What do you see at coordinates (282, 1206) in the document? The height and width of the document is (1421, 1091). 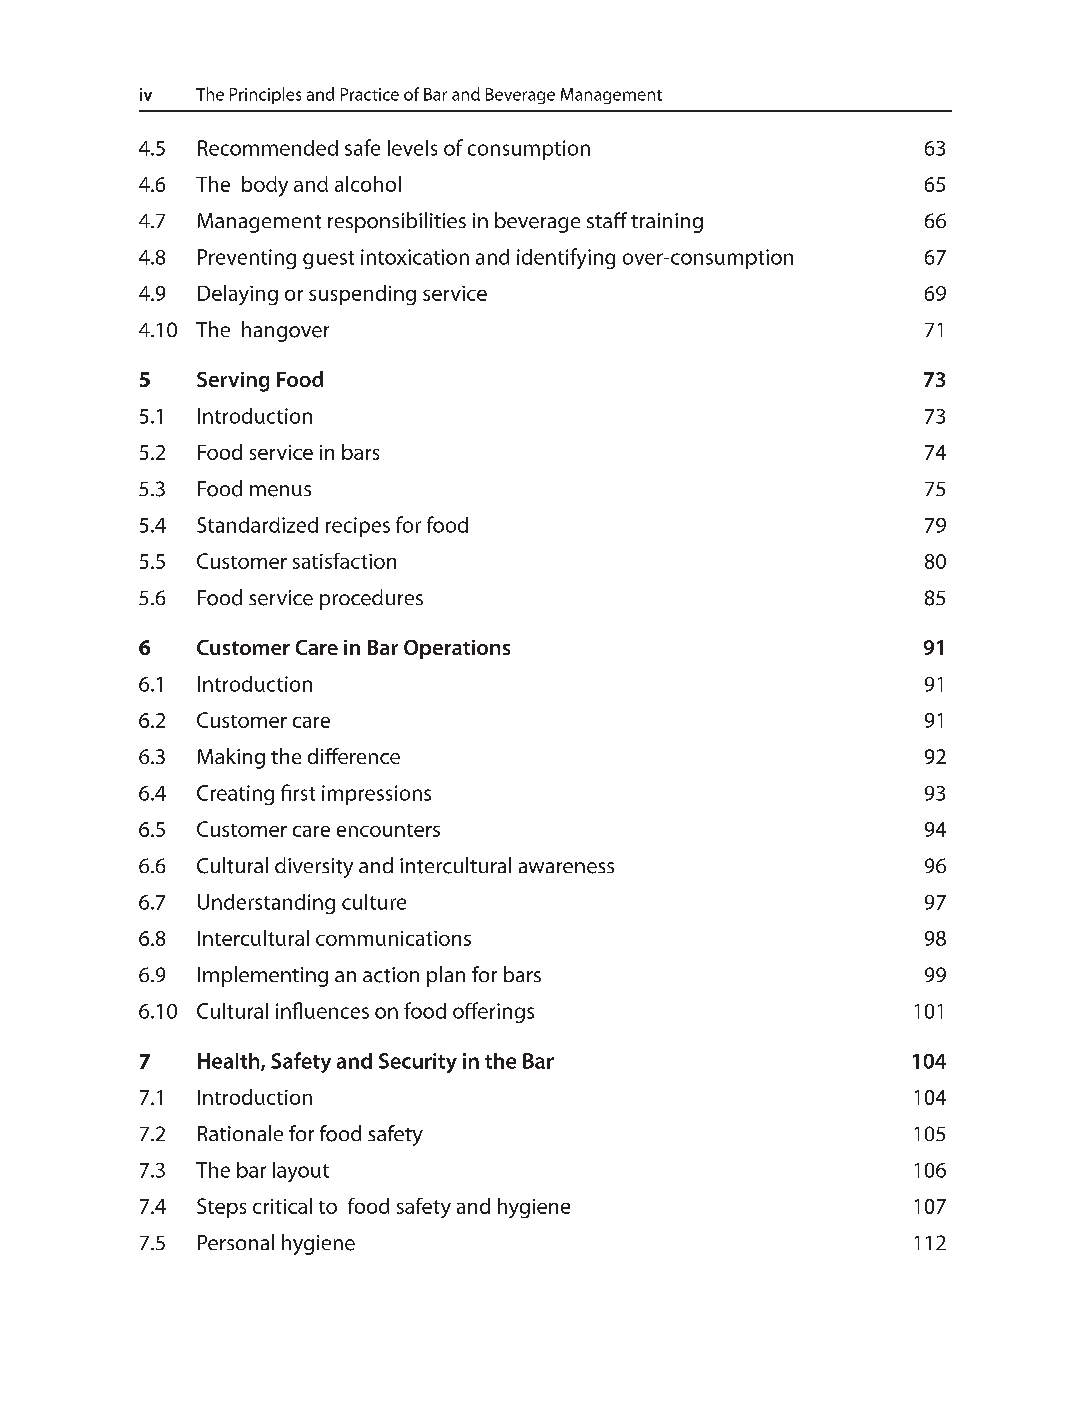 I see `critical` at bounding box center [282, 1206].
